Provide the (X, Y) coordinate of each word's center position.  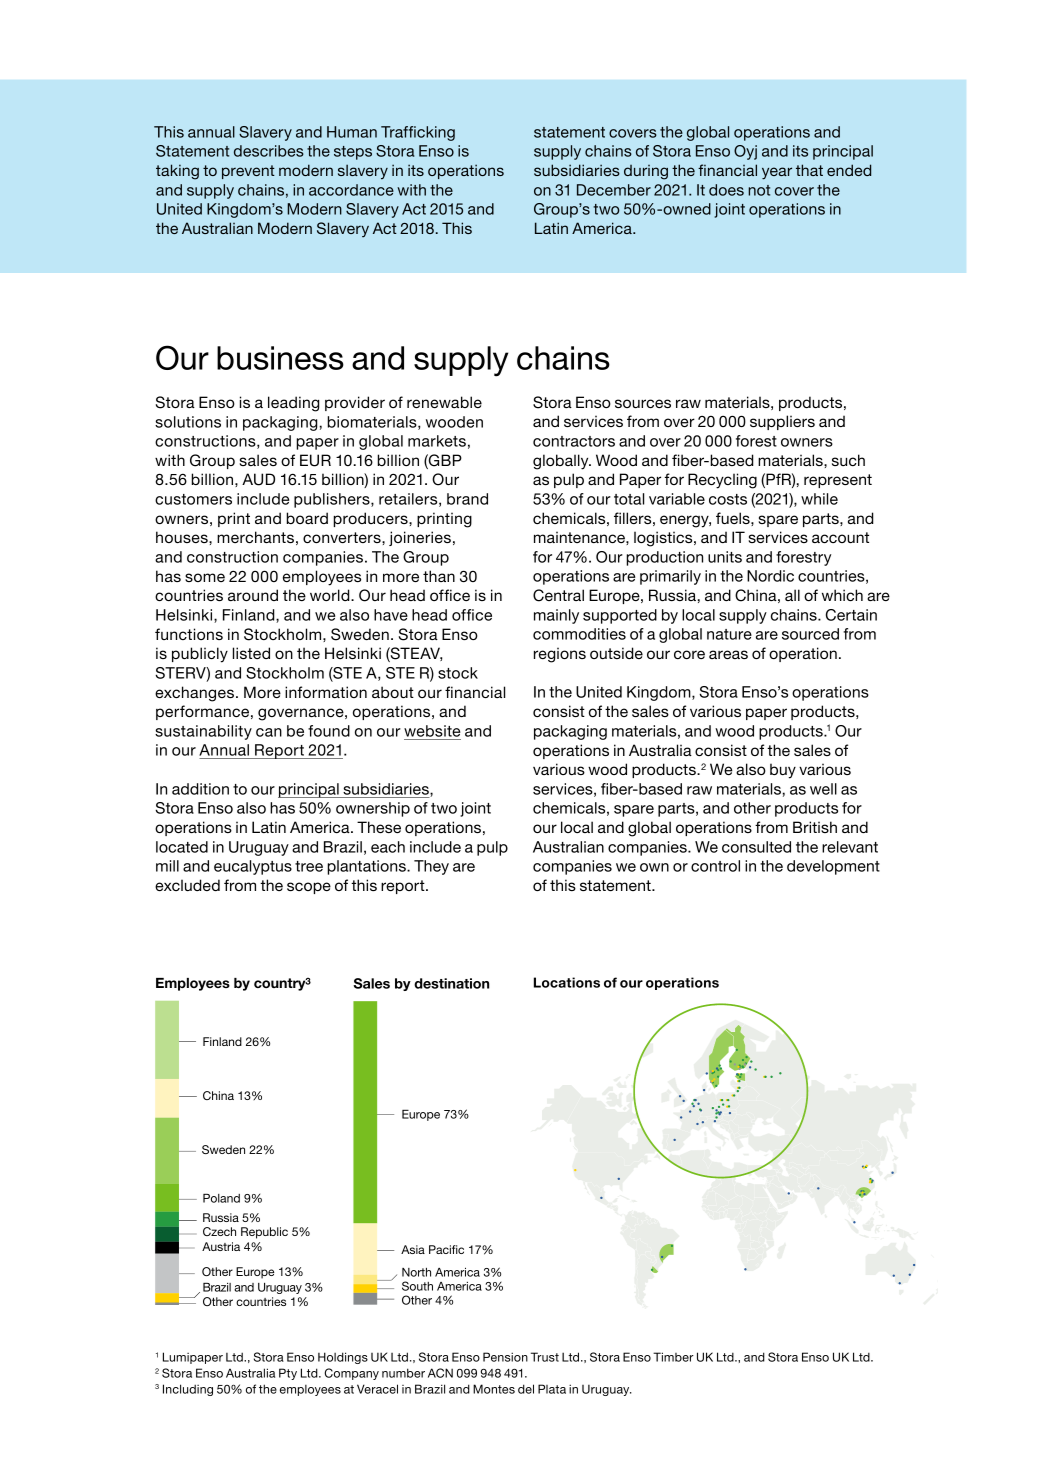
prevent (248, 172)
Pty (288, 1374)
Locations (567, 982)
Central (558, 595)
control (715, 866)
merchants (255, 537)
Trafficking (418, 133)
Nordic (770, 576)
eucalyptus (253, 867)
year (777, 173)
